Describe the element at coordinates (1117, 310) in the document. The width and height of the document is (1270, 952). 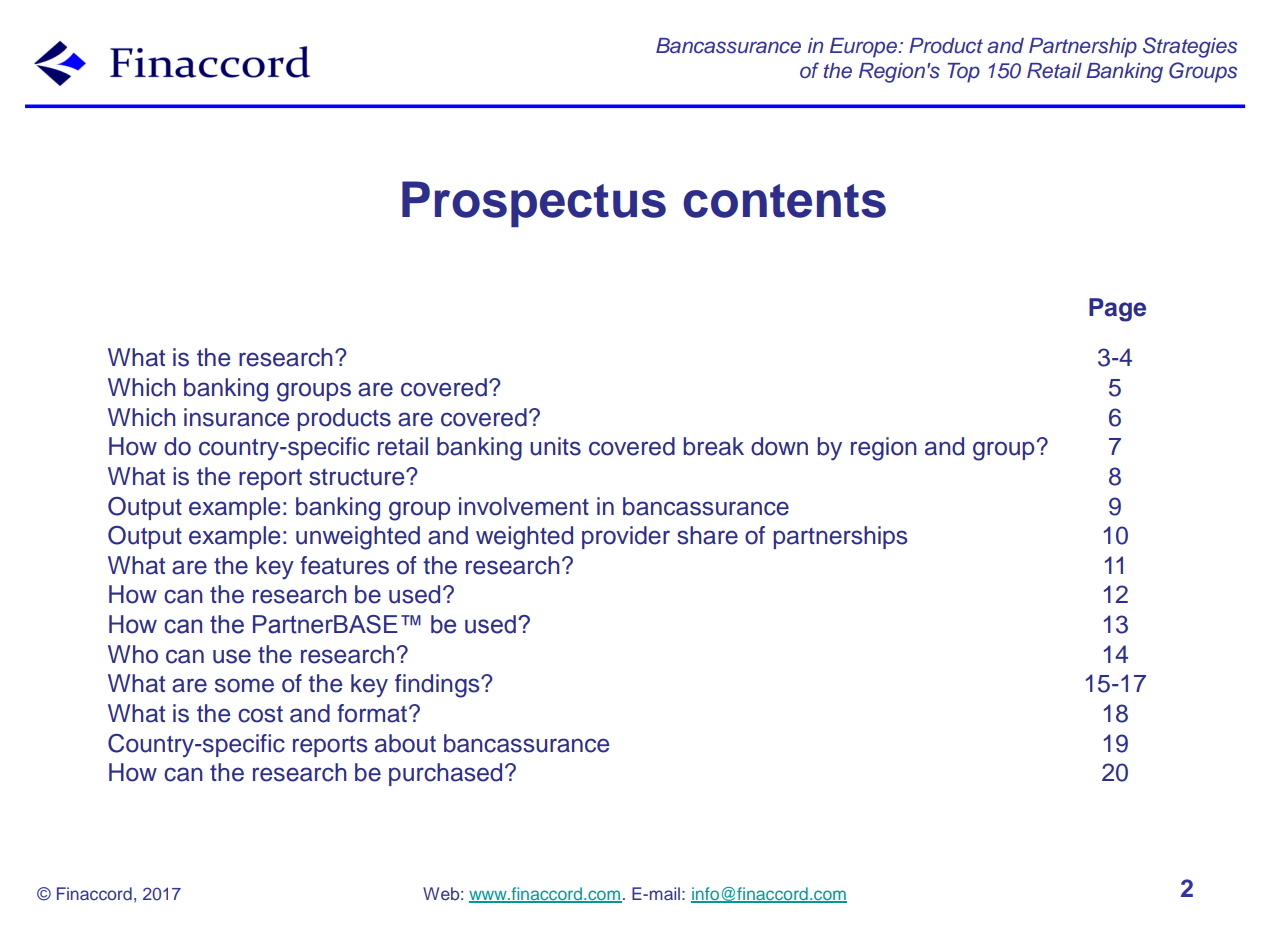
I see `Page` at that location.
